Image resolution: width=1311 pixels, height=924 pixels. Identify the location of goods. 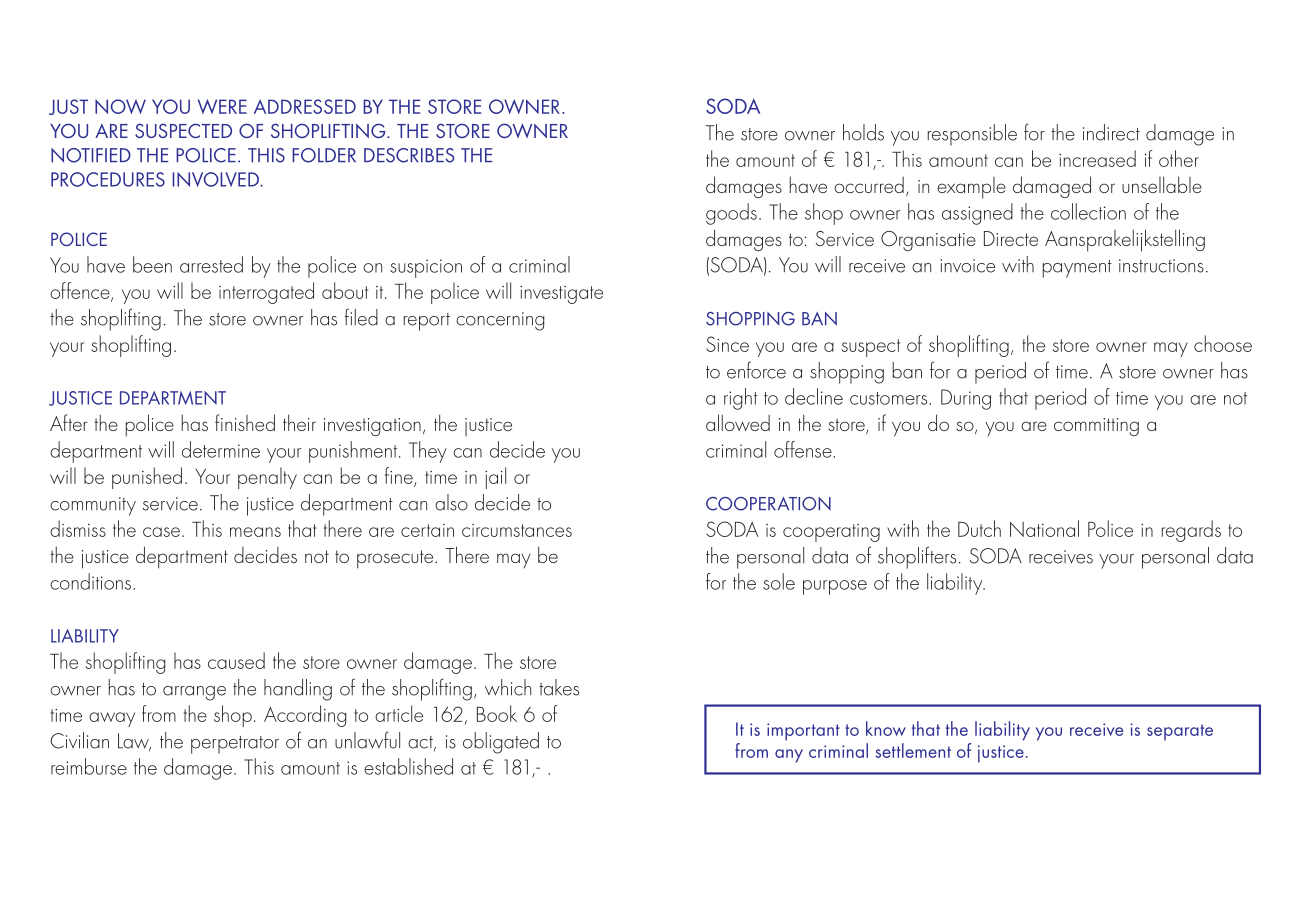
(731, 214).
